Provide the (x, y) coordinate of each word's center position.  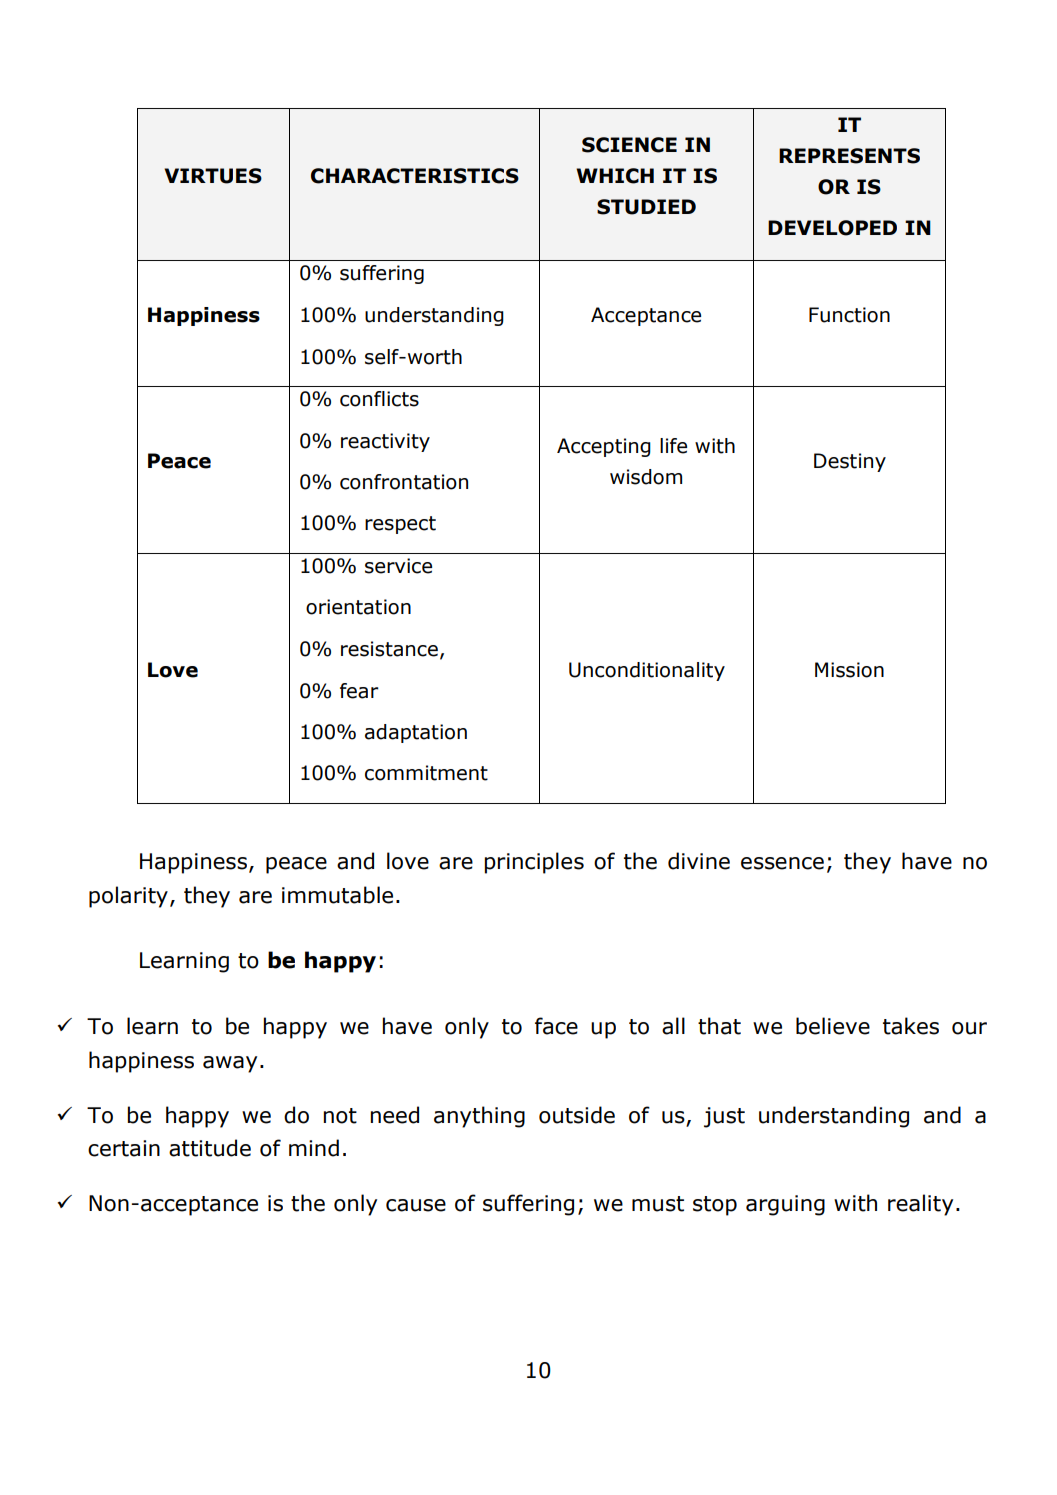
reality (920, 1205)
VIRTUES (213, 176)
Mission (849, 670)
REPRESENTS (849, 156)
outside (577, 1115)
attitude (210, 1148)
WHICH (615, 176)
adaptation (416, 733)
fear (359, 691)
